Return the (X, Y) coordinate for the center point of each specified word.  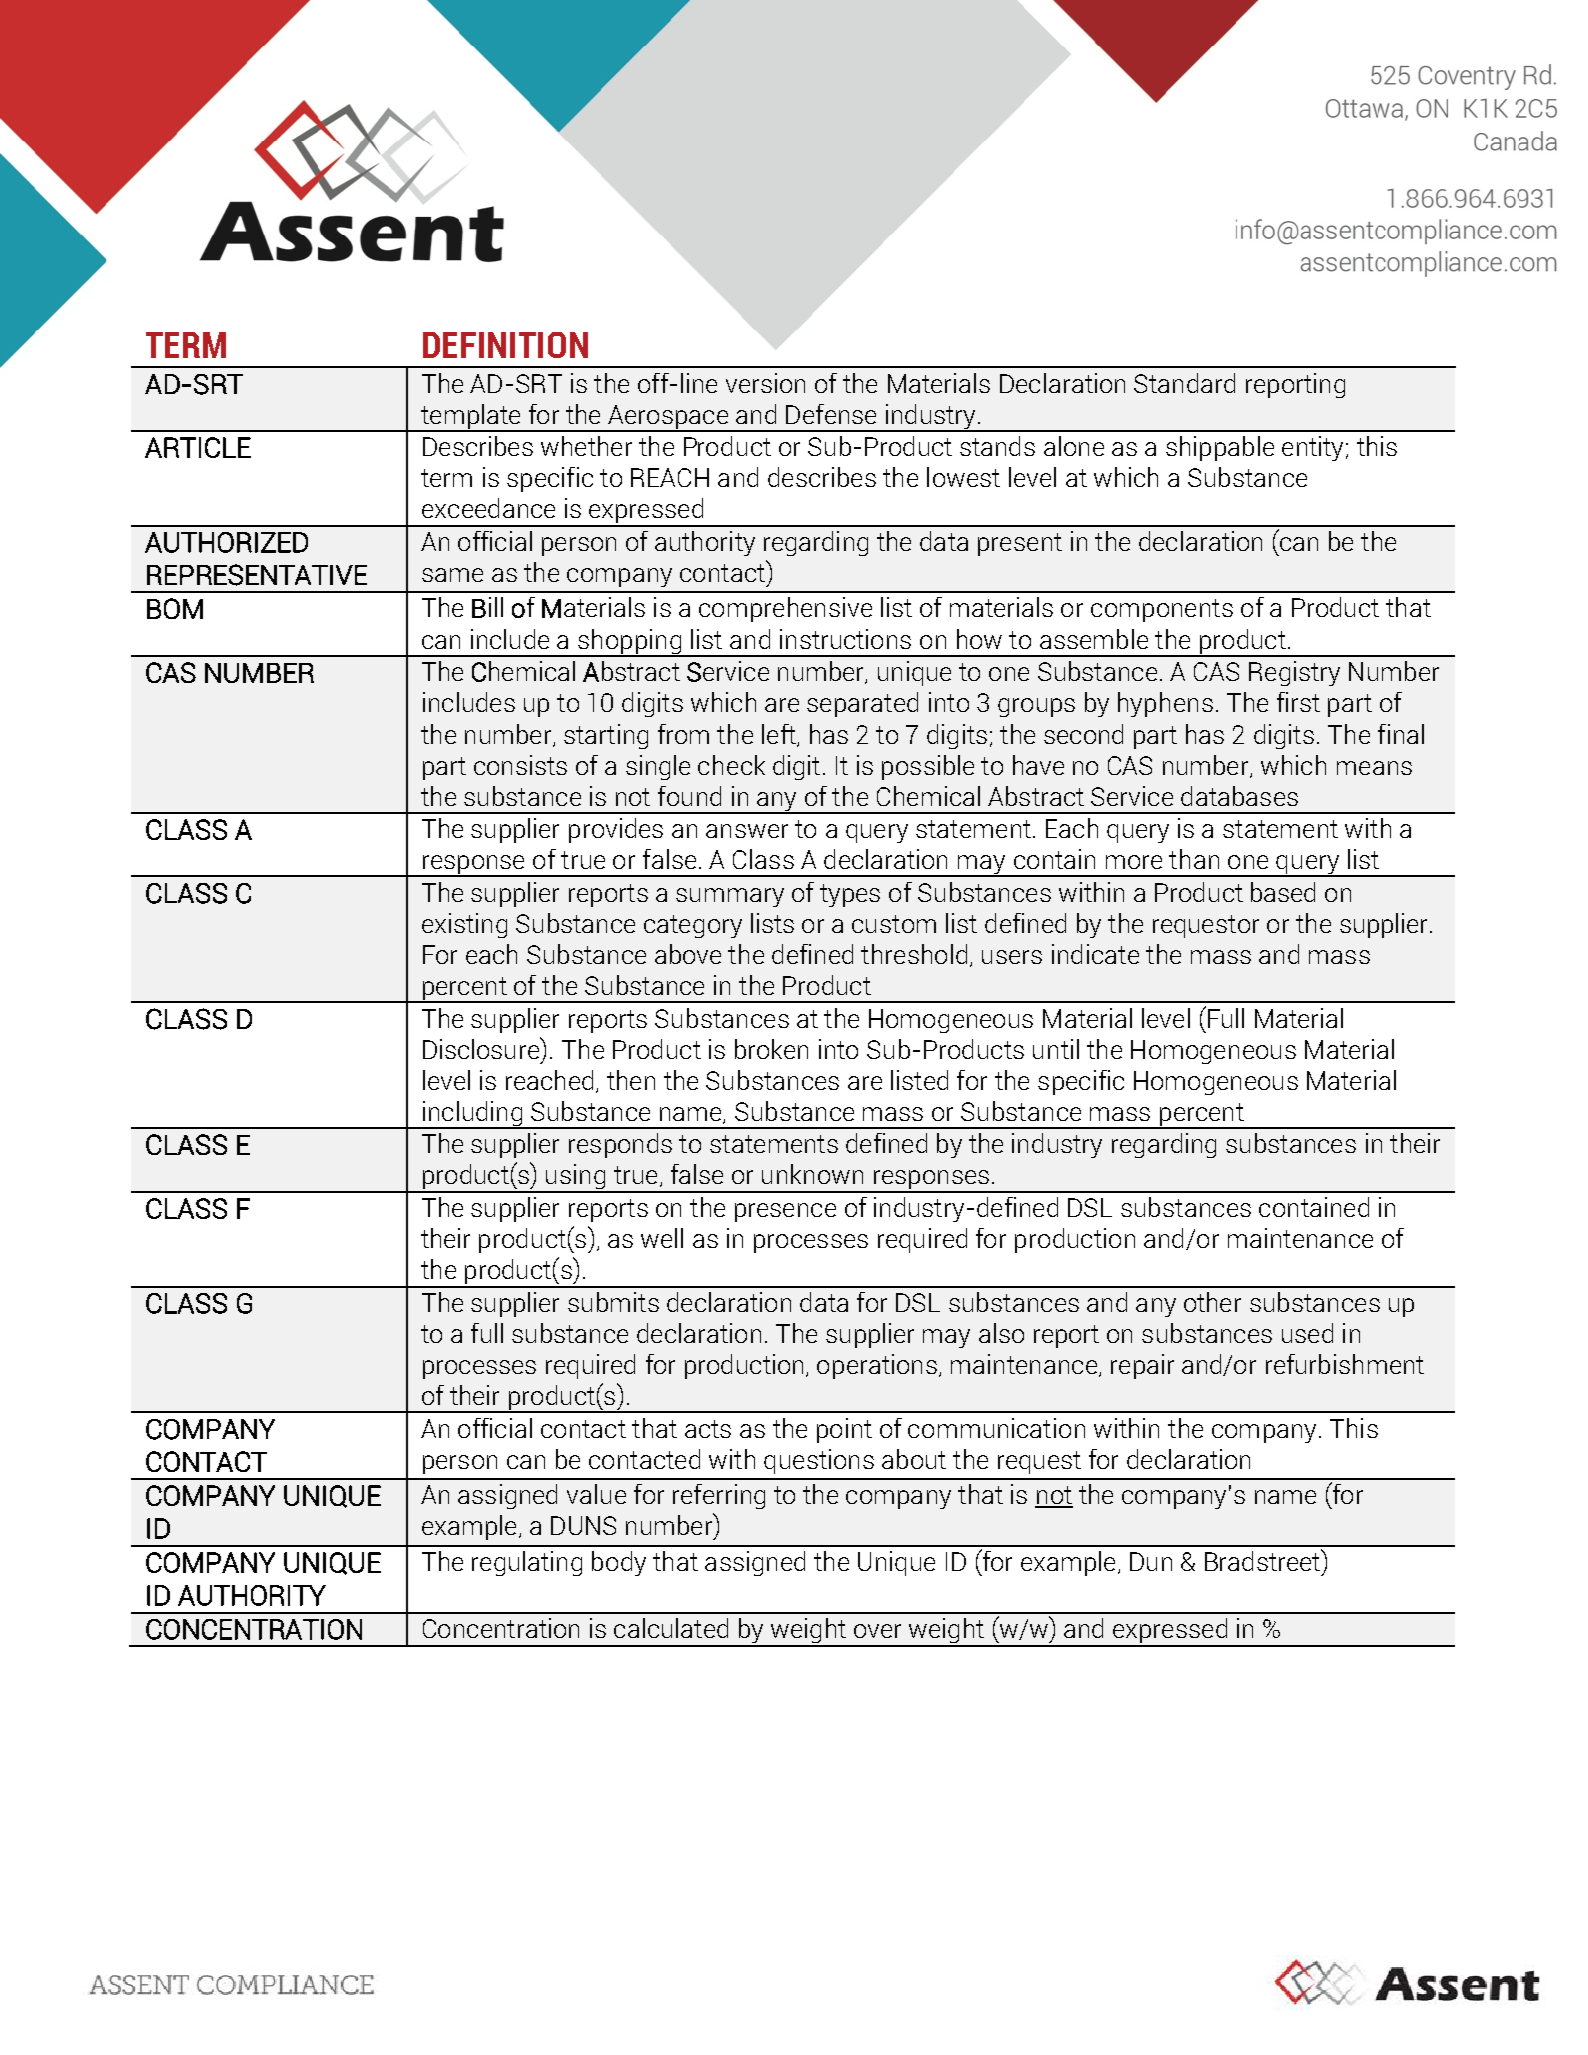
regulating (527, 1563)
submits (613, 1302)
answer (747, 831)
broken (771, 1049)
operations (877, 1366)
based (1283, 892)
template (471, 417)
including (473, 1115)
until (1056, 1049)
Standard (1184, 383)
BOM (175, 608)
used (1307, 1333)
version (765, 383)
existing (464, 925)
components (1162, 610)
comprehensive (785, 609)
